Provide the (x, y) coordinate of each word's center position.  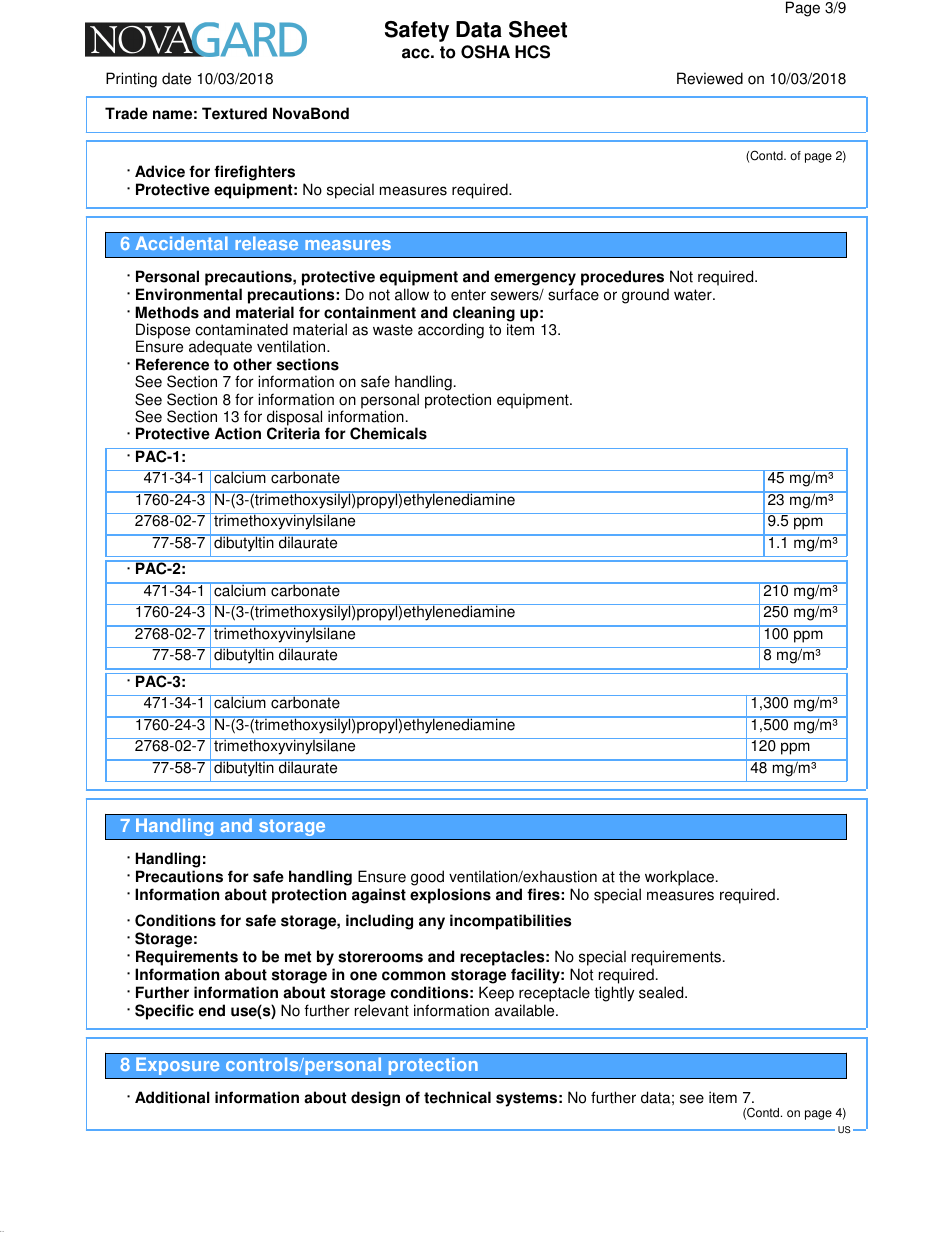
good (427, 878)
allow (412, 294)
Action (238, 433)
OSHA (485, 52)
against (379, 896)
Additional (172, 1097)
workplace (681, 878)
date (176, 78)
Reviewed (710, 78)
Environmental (189, 294)
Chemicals (388, 433)
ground (645, 296)
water (694, 295)
